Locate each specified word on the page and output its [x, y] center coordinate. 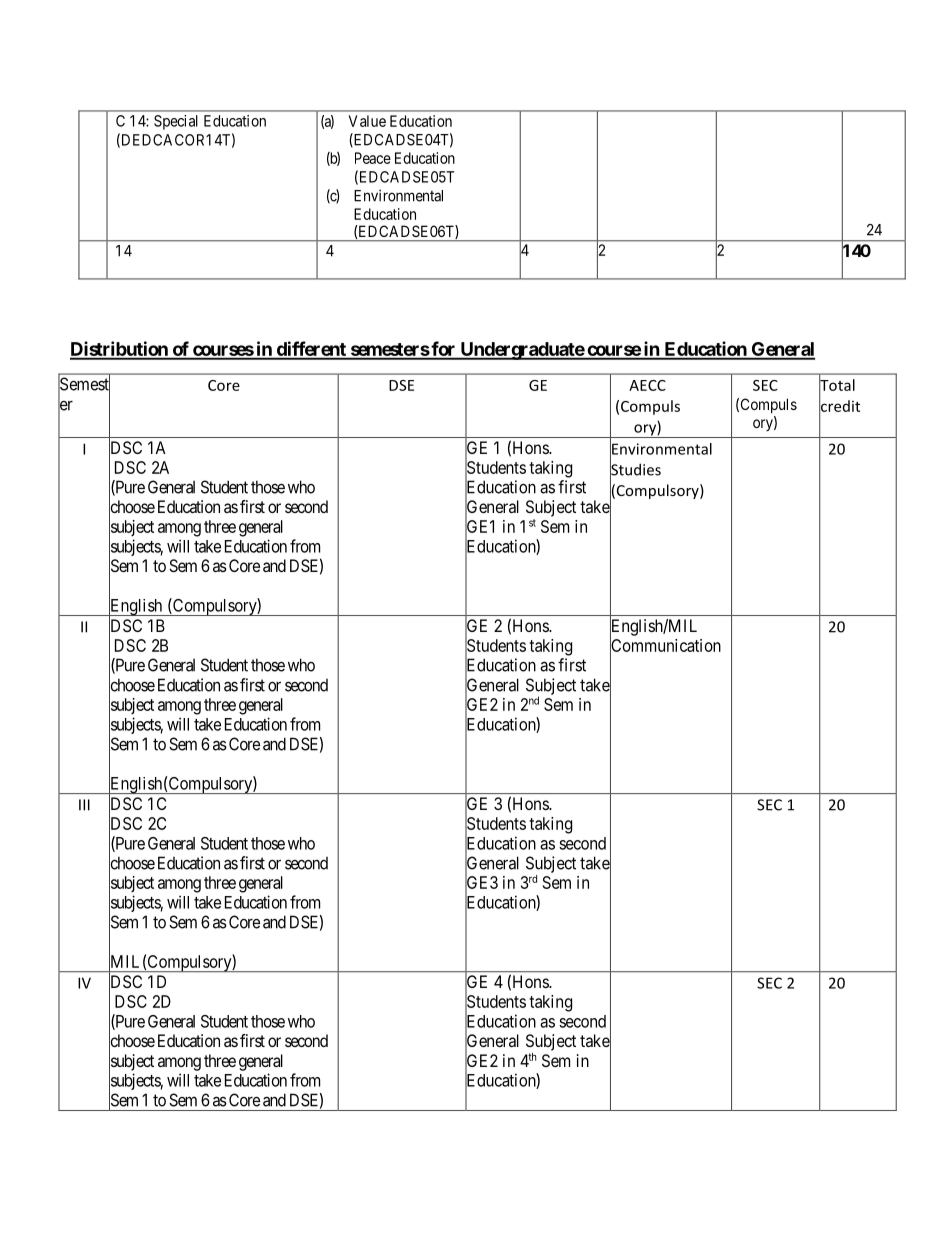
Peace [373, 158]
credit [839, 406]
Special [176, 122]
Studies [635, 469]
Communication [665, 646]
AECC [647, 385]
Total [837, 385]
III [84, 805]
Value [367, 121]
